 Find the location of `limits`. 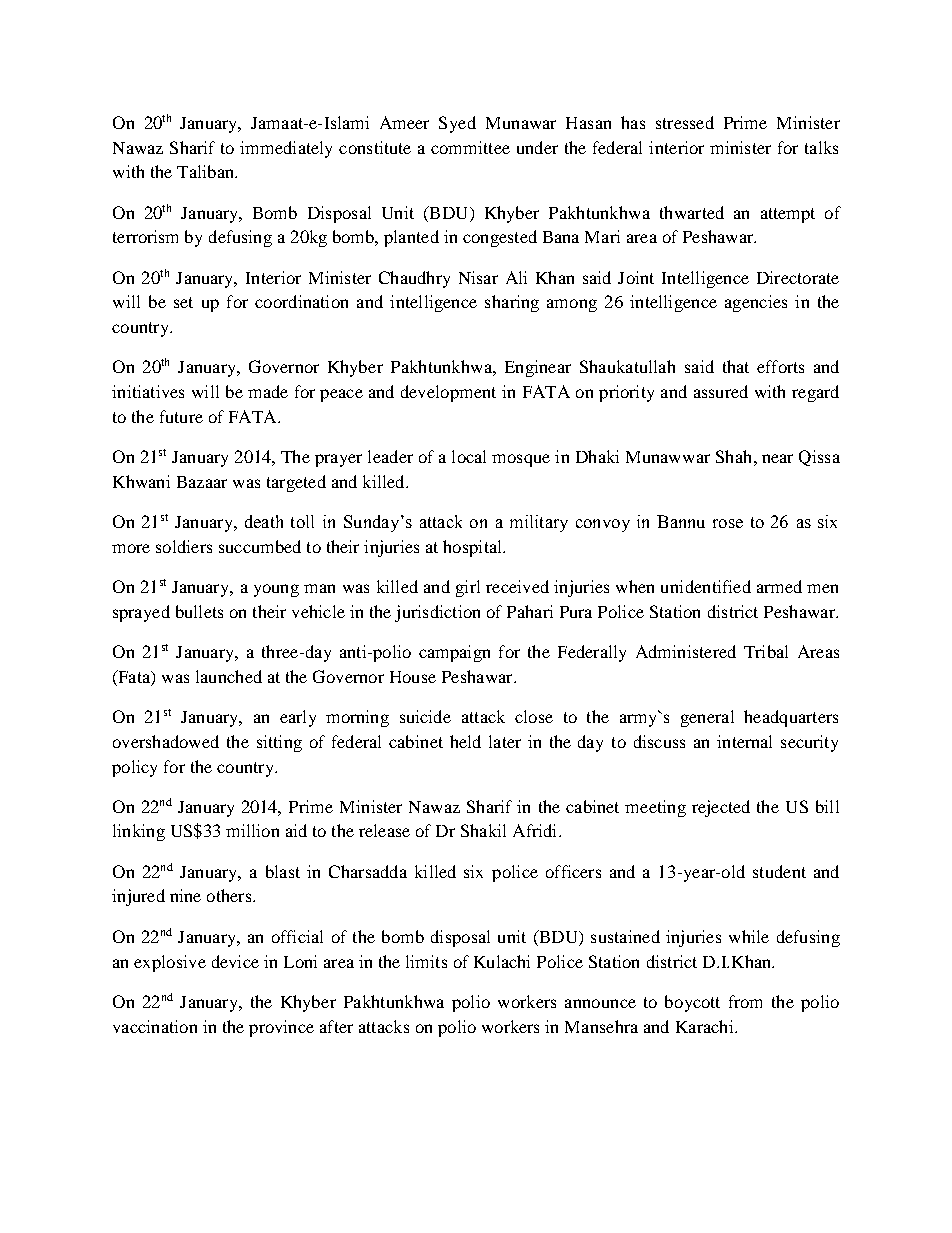

limits is located at coordinates (426, 961).
